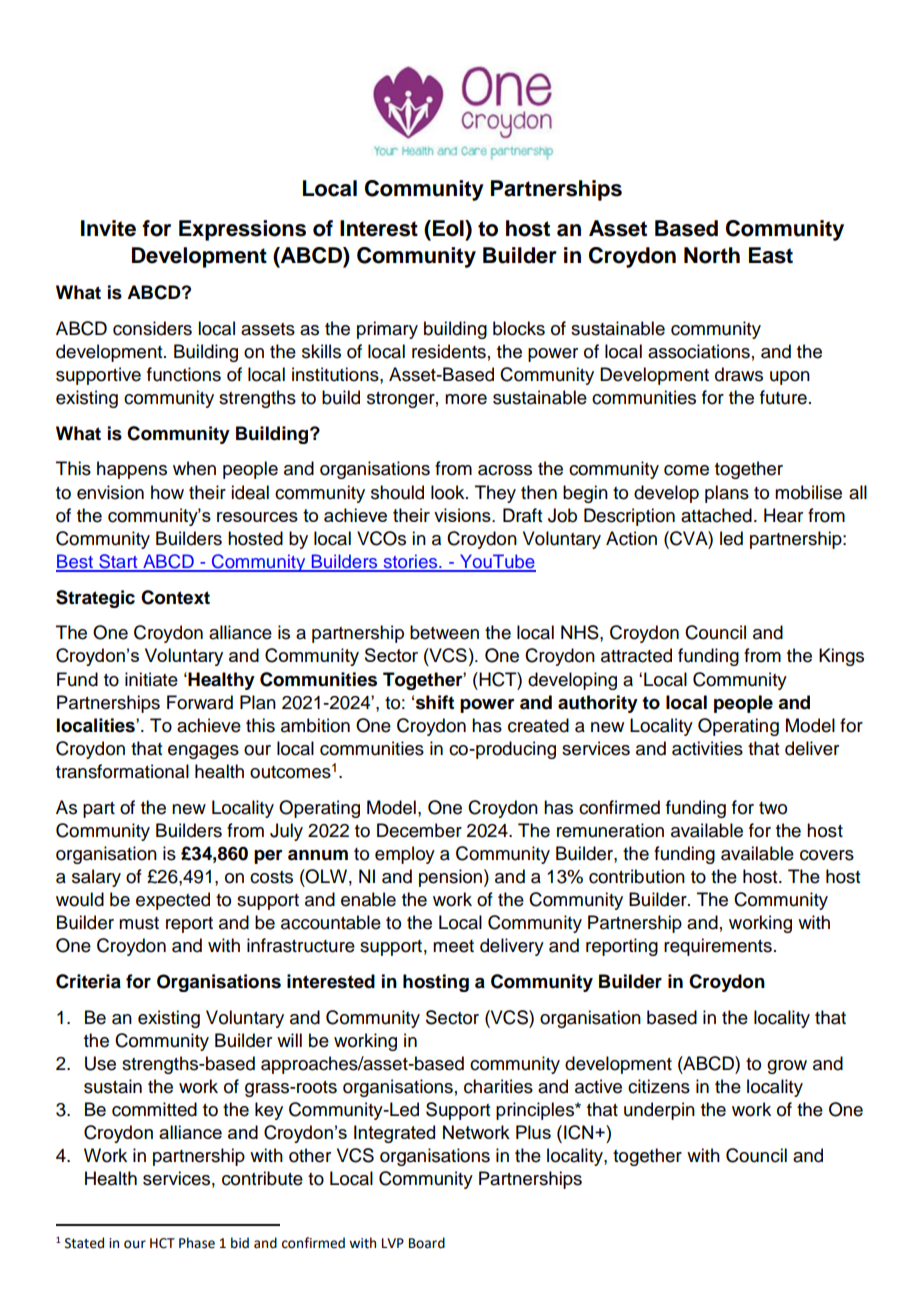  What do you see at coordinates (108, 228) in the page?
I see `Invite` at bounding box center [108, 228].
